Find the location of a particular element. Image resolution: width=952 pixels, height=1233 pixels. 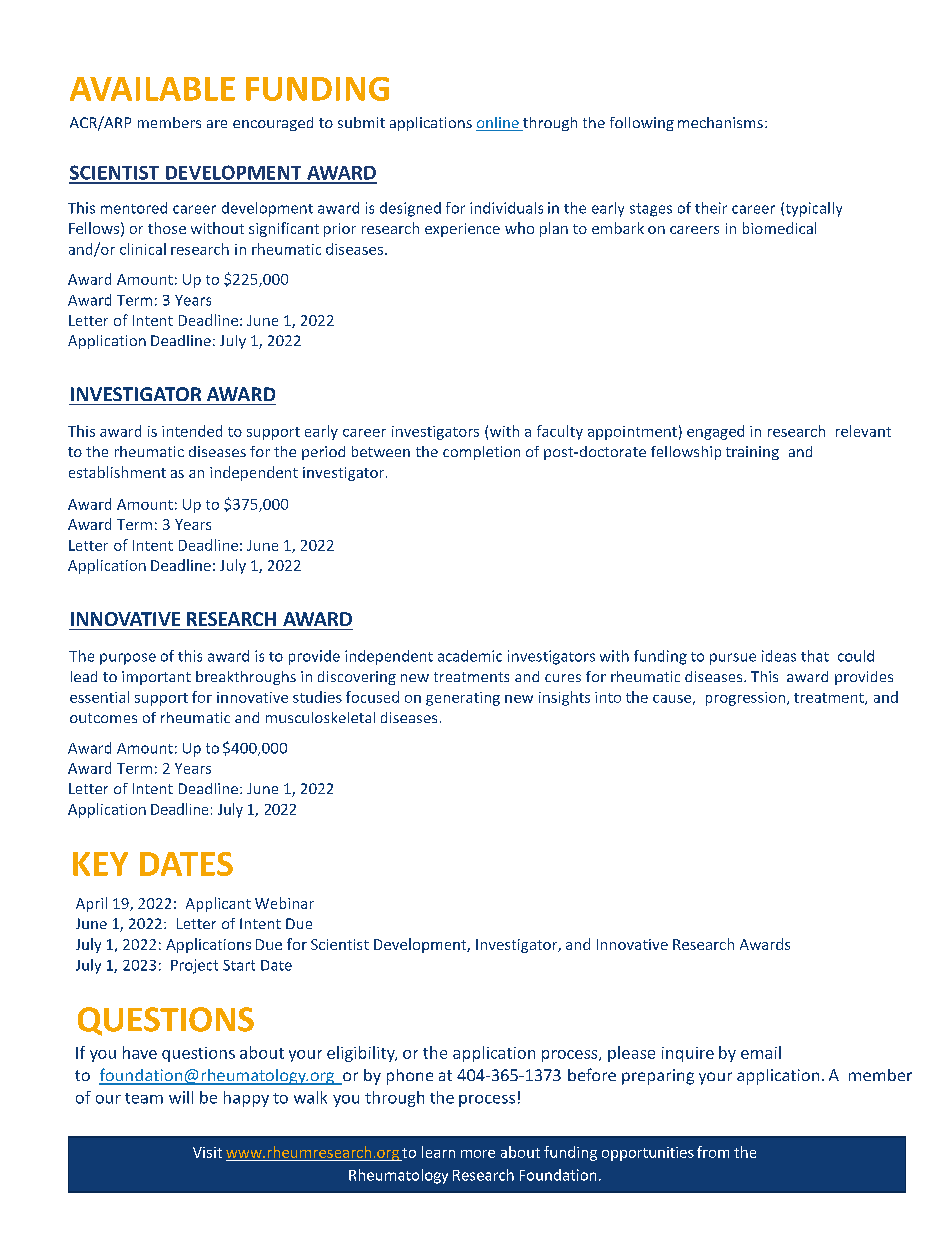

academic is located at coordinates (470, 656).
